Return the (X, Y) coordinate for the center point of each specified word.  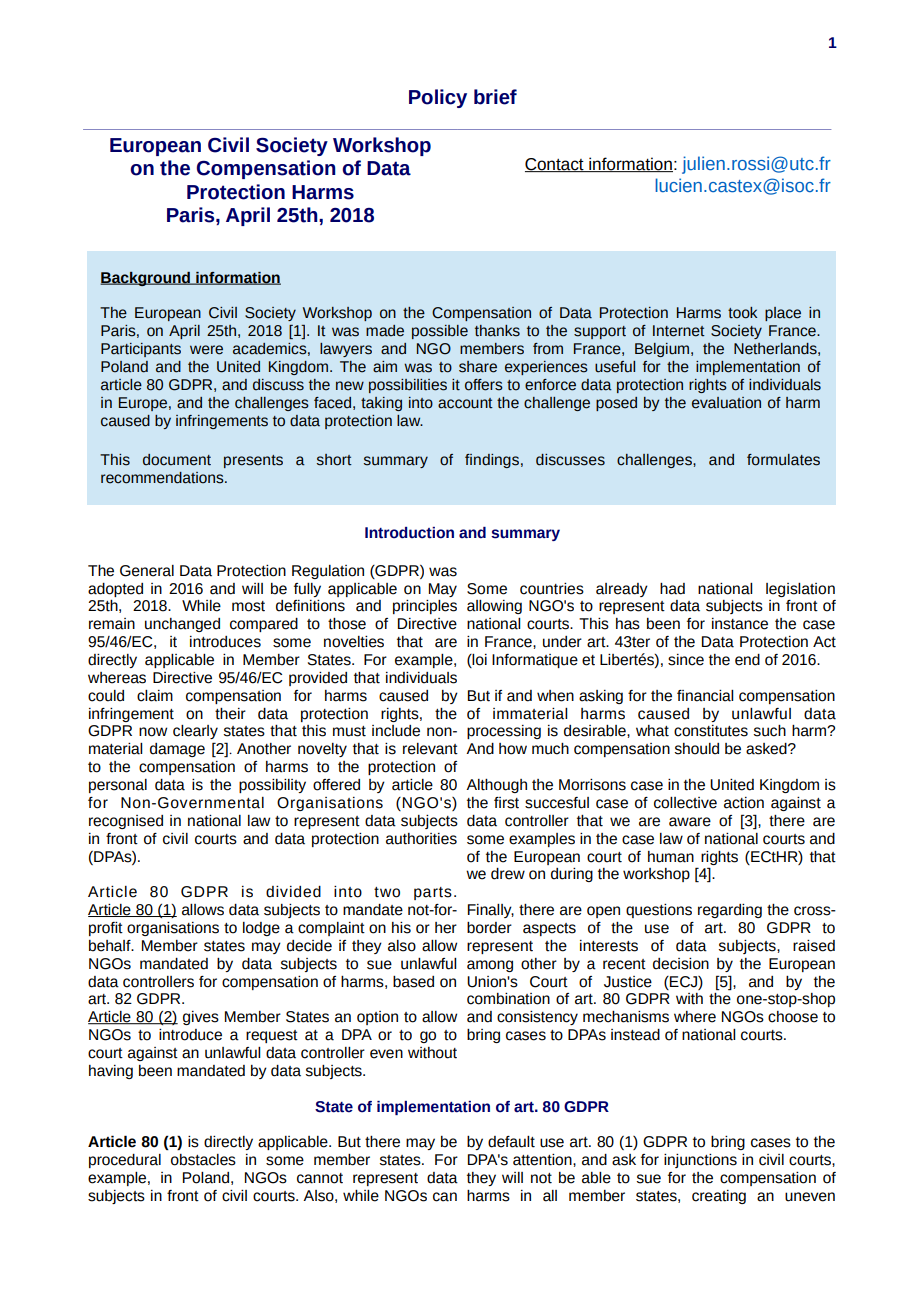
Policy (438, 98)
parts (433, 893)
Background (146, 279)
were (206, 350)
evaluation (726, 403)
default (511, 1142)
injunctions (700, 1161)
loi (479, 661)
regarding (730, 911)
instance (740, 624)
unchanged (182, 625)
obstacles (203, 1160)
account (465, 403)
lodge (261, 929)
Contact (555, 165)
